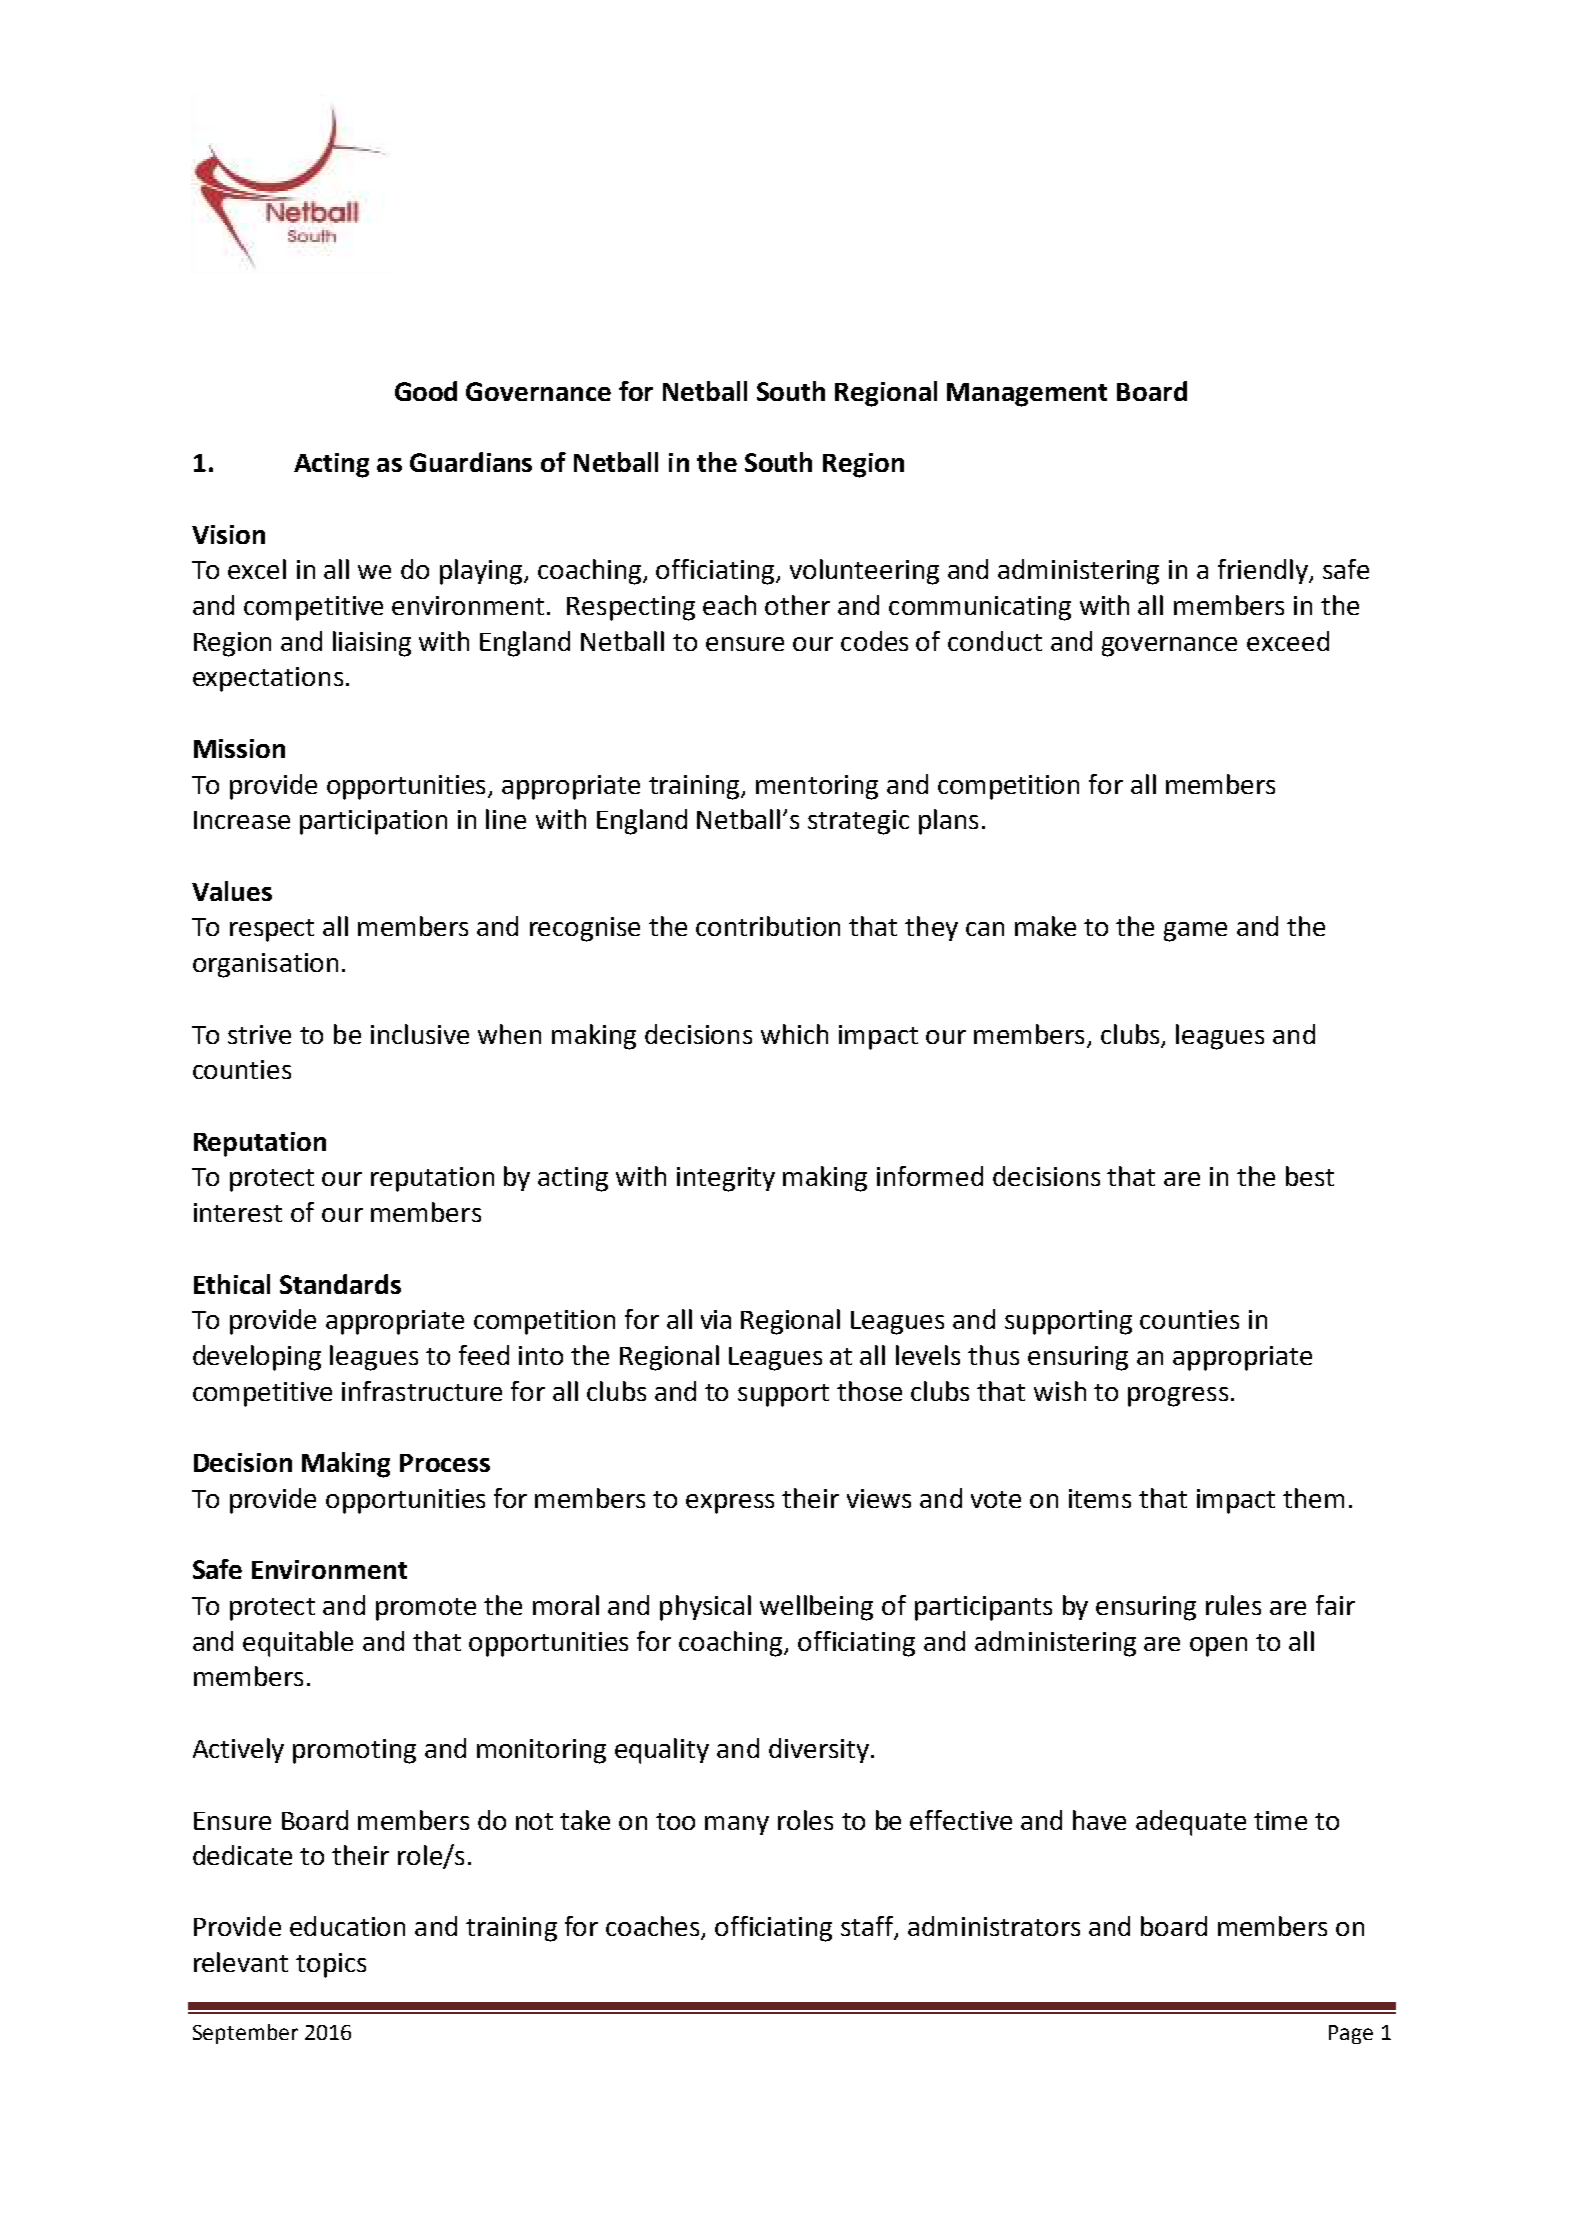 This screenshot has height=2239, width=1583. What do you see at coordinates (817, 787) in the screenshot?
I see `mentoring` at bounding box center [817, 787].
